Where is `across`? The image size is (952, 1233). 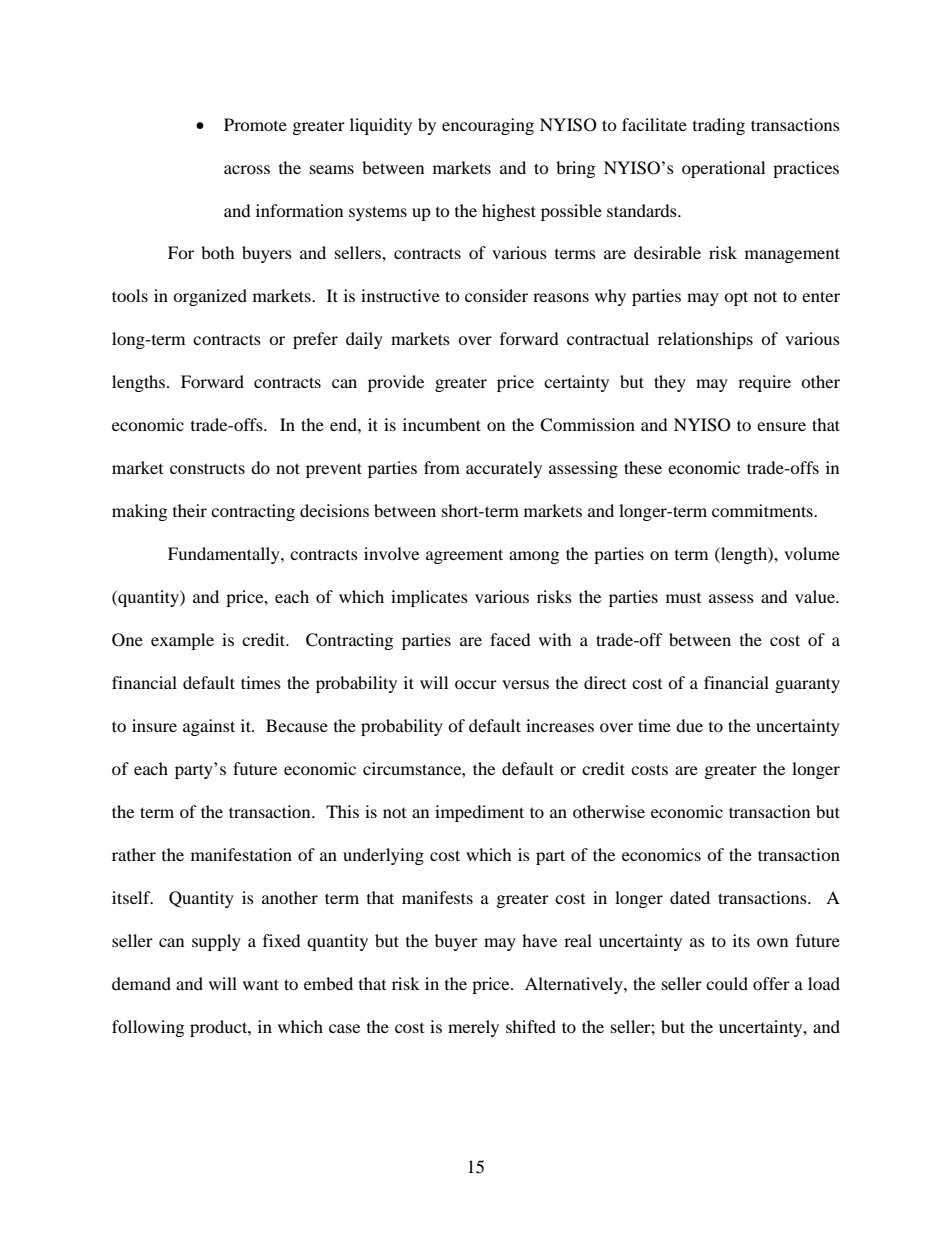 across is located at coordinates (247, 169).
